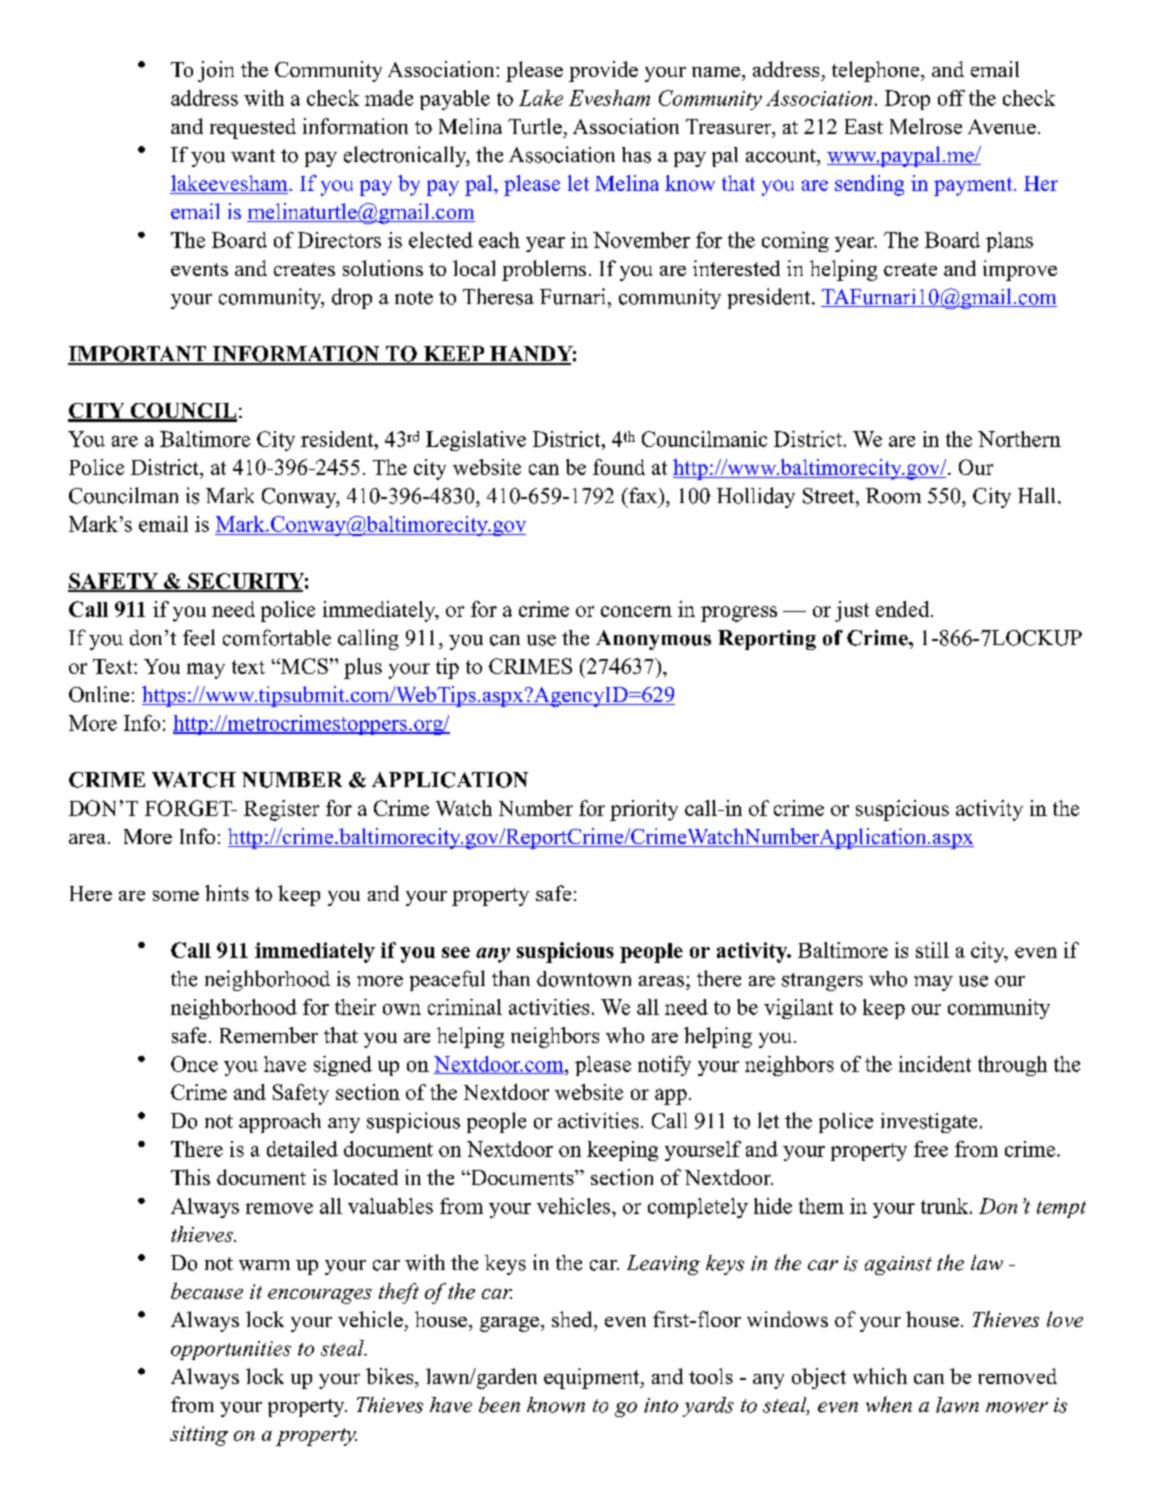 The width and height of the page is (1159, 1500). What do you see at coordinates (253, 128) in the page?
I see `requested` at bounding box center [253, 128].
